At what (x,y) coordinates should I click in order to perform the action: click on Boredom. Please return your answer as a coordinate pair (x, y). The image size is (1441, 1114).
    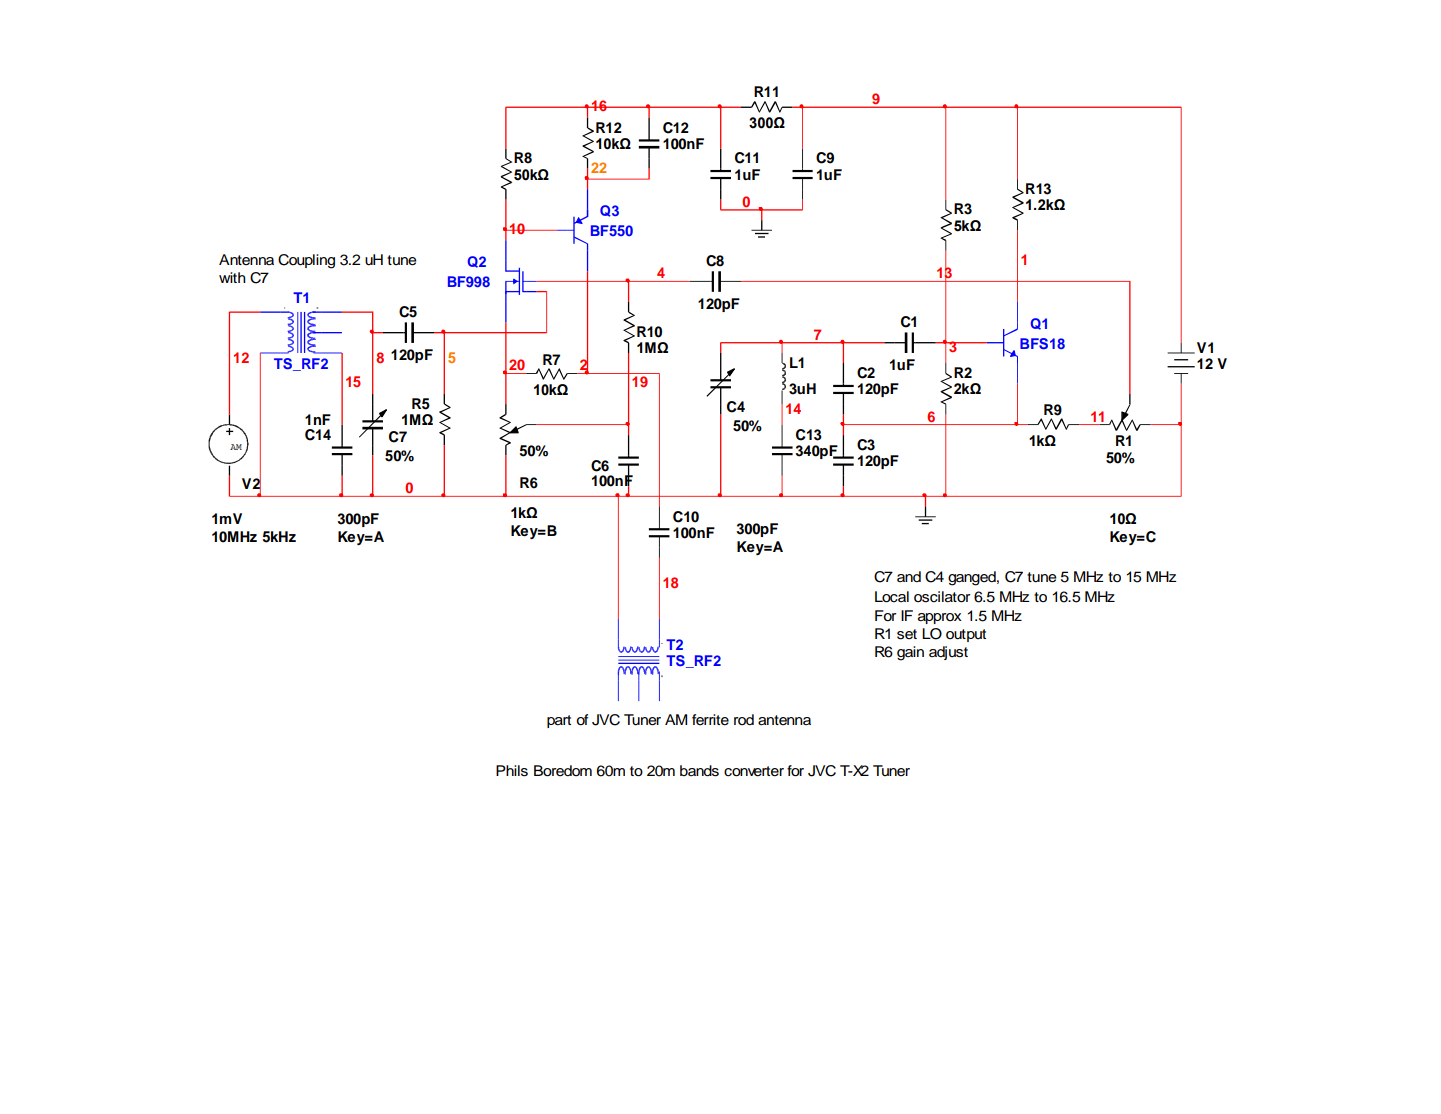
    Looking at the image, I should click on (563, 771).
